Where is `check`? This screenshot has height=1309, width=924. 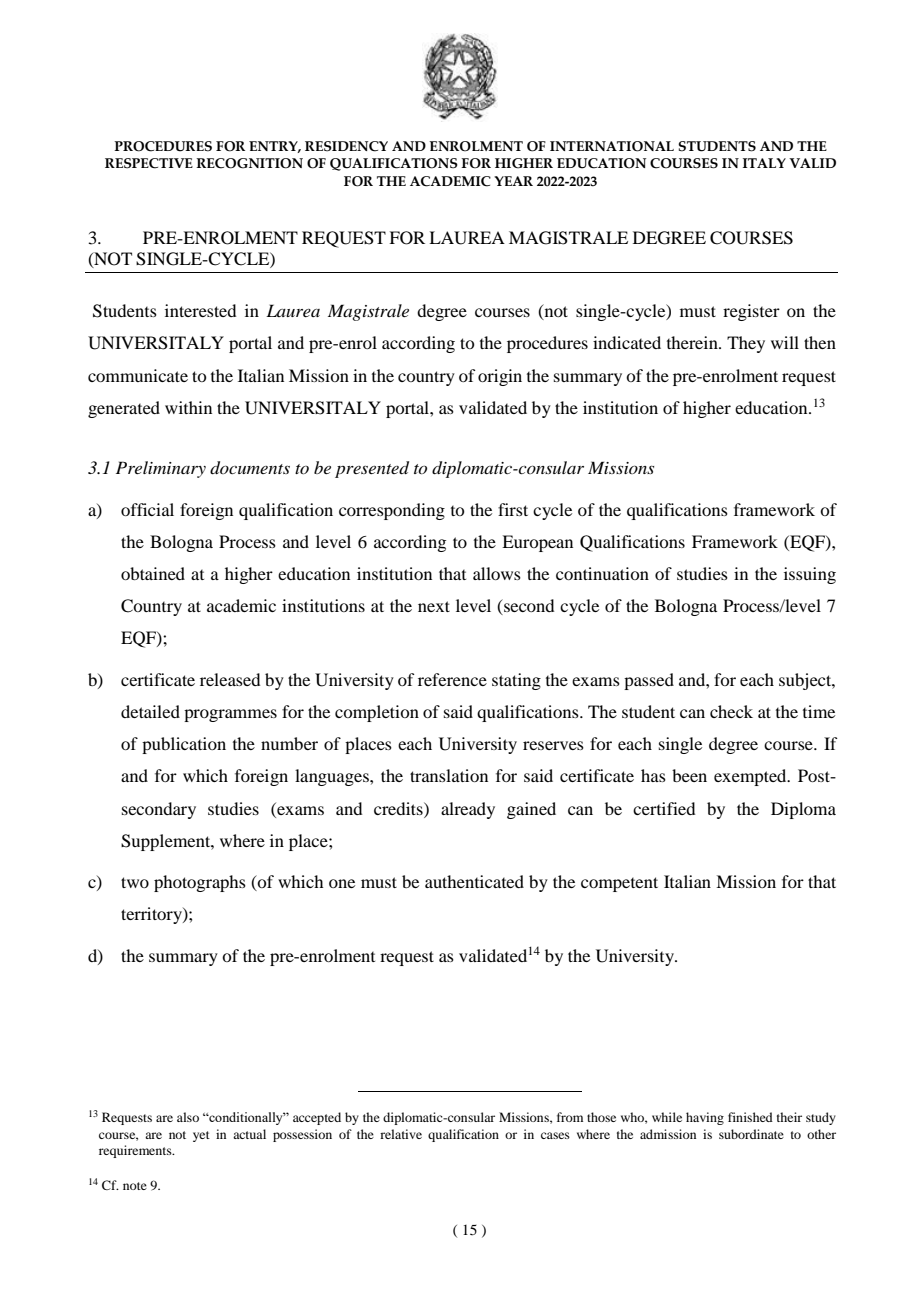
check is located at coordinates (731, 711).
